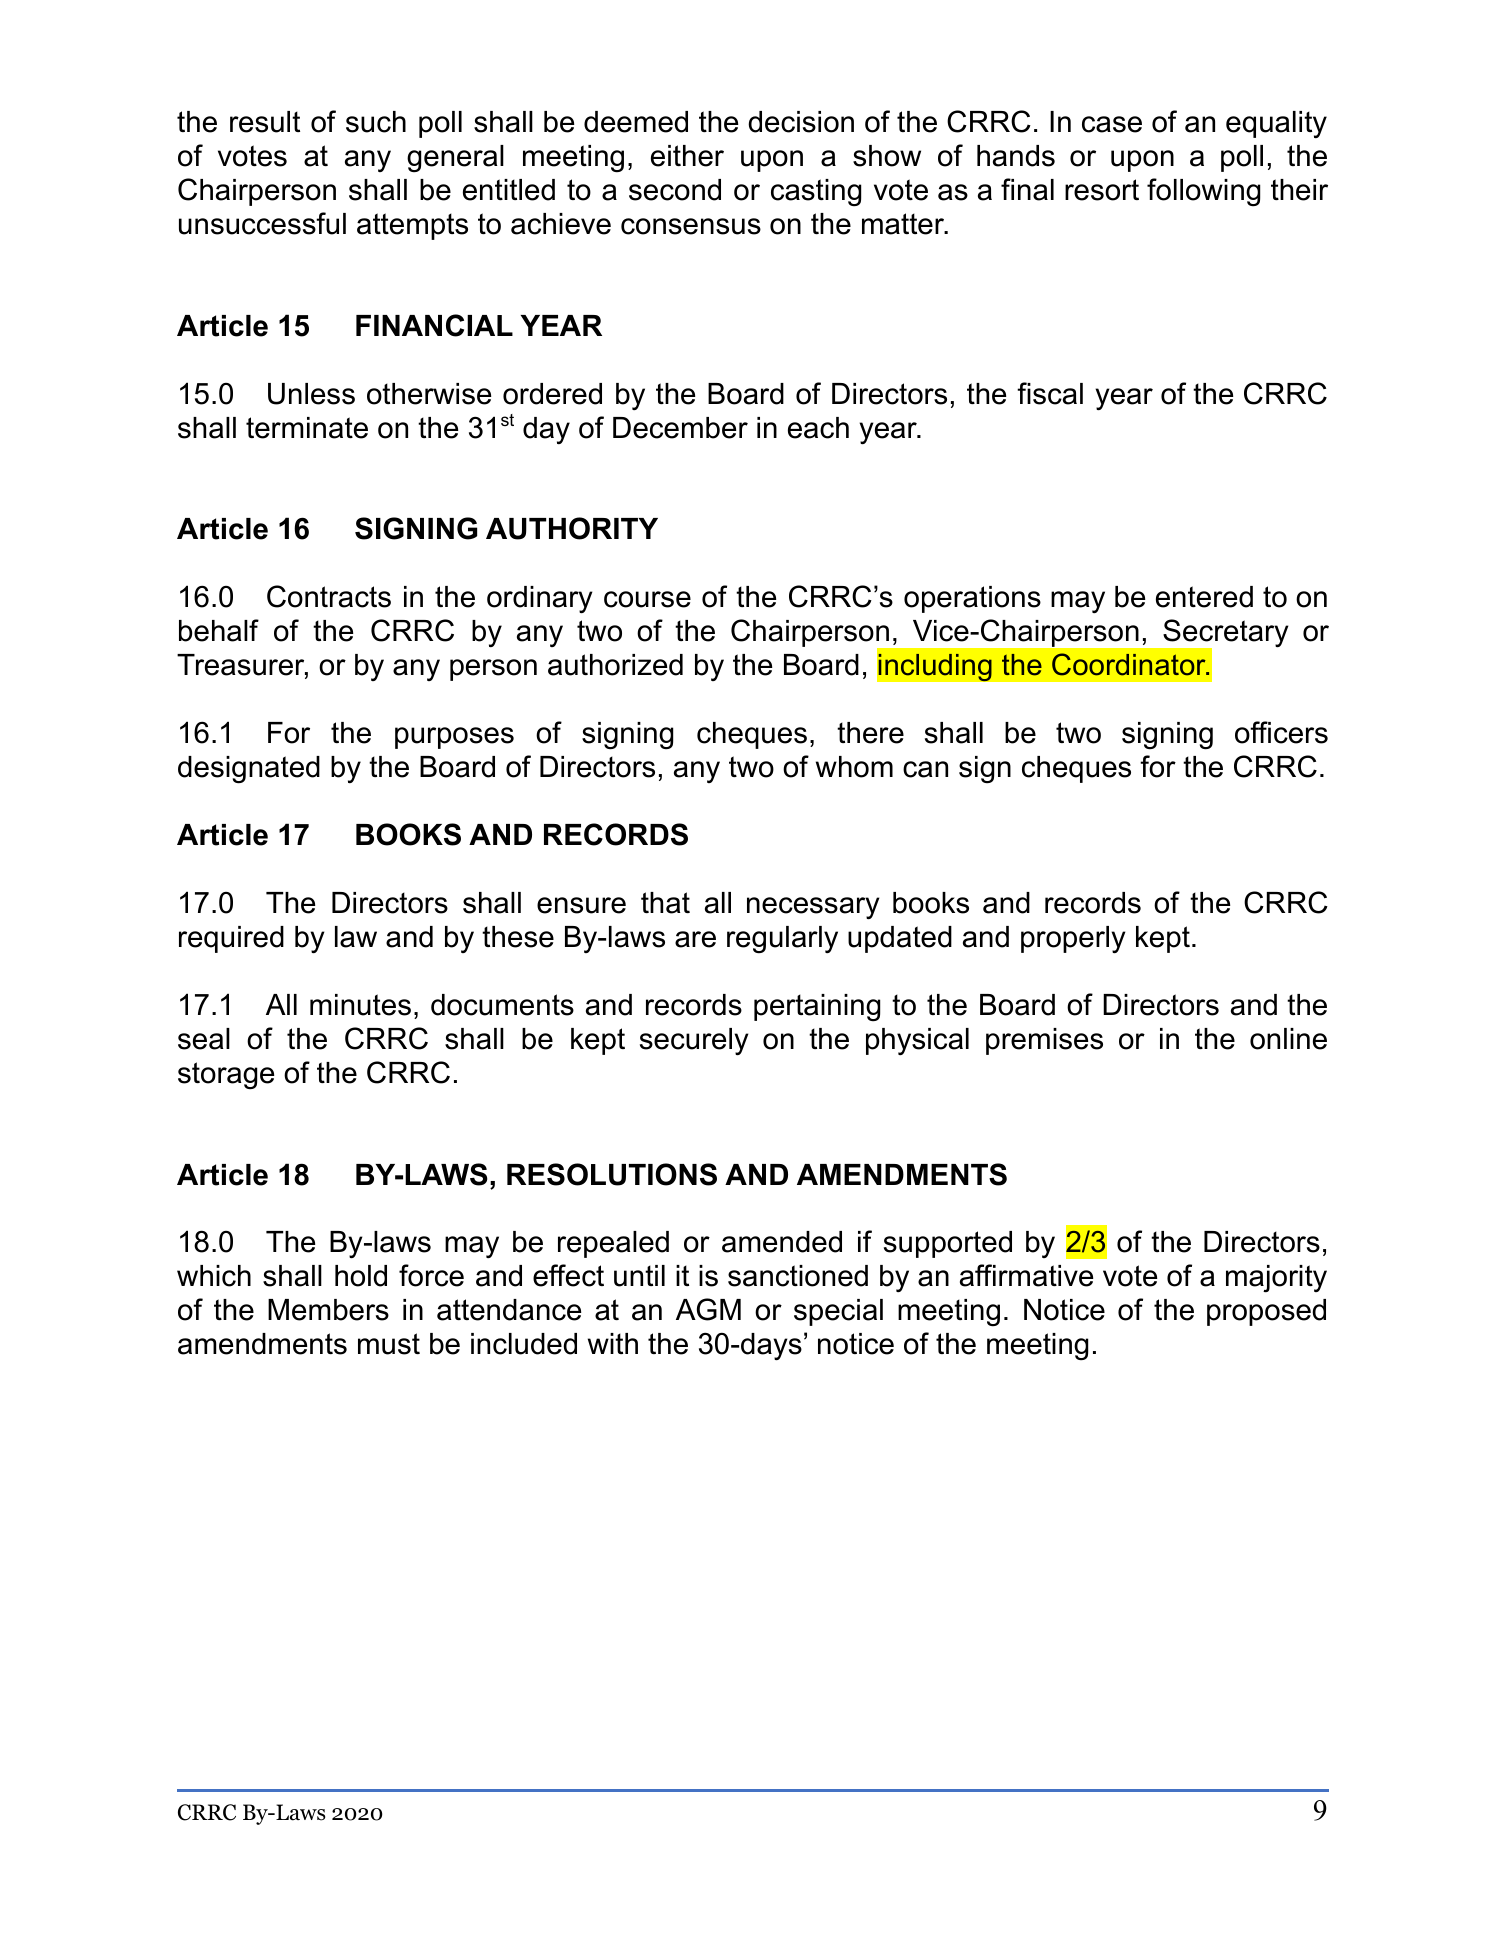 This image has height=1949, width=1506. I want to click on entered, so click(1204, 597).
